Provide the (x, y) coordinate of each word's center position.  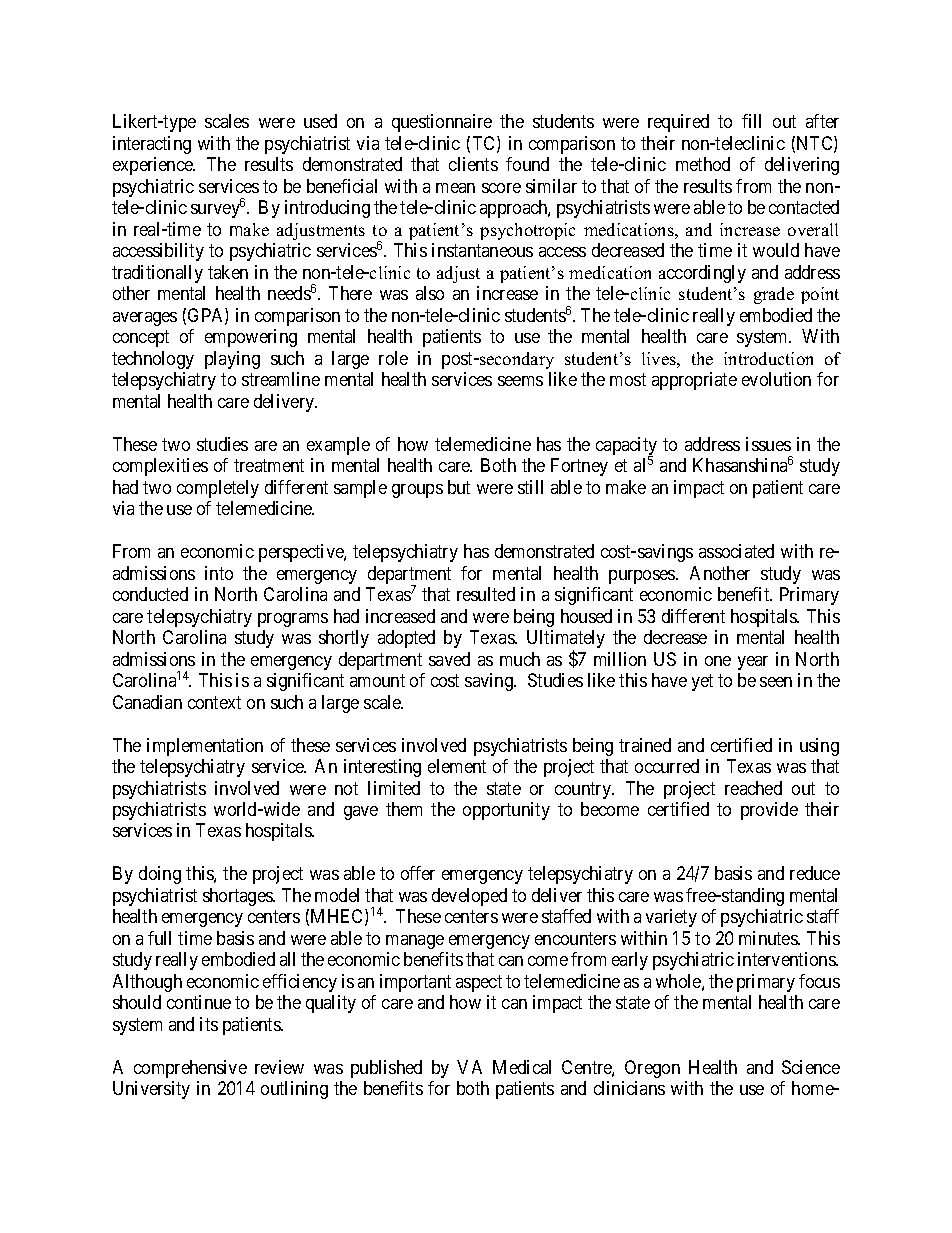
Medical (522, 1067)
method (703, 164)
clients (473, 164)
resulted (486, 594)
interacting (152, 145)
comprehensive (190, 1069)
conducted (150, 594)
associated (736, 551)
